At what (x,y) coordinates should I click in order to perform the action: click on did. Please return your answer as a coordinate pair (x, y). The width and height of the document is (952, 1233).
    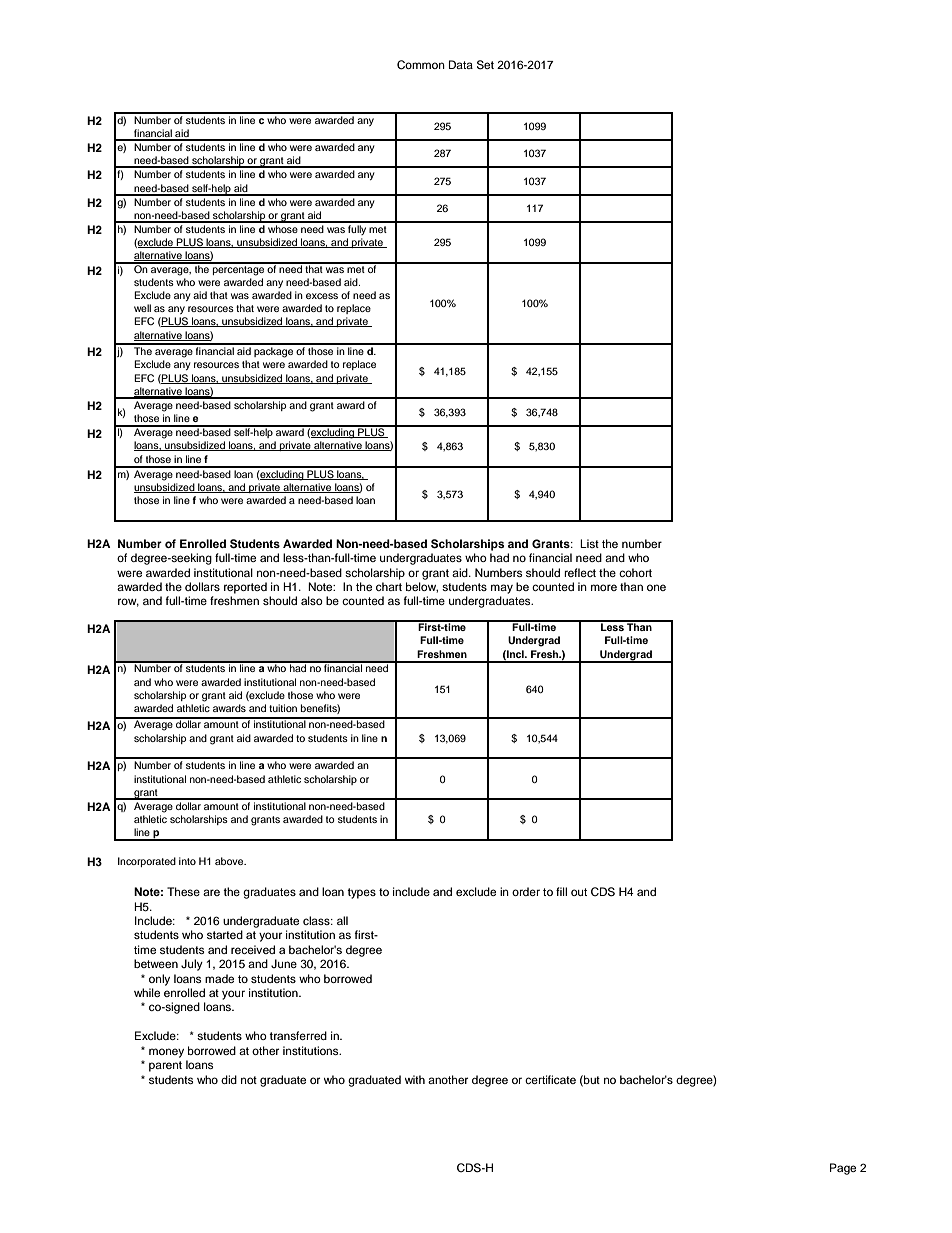
    Looking at the image, I should click on (229, 1079).
